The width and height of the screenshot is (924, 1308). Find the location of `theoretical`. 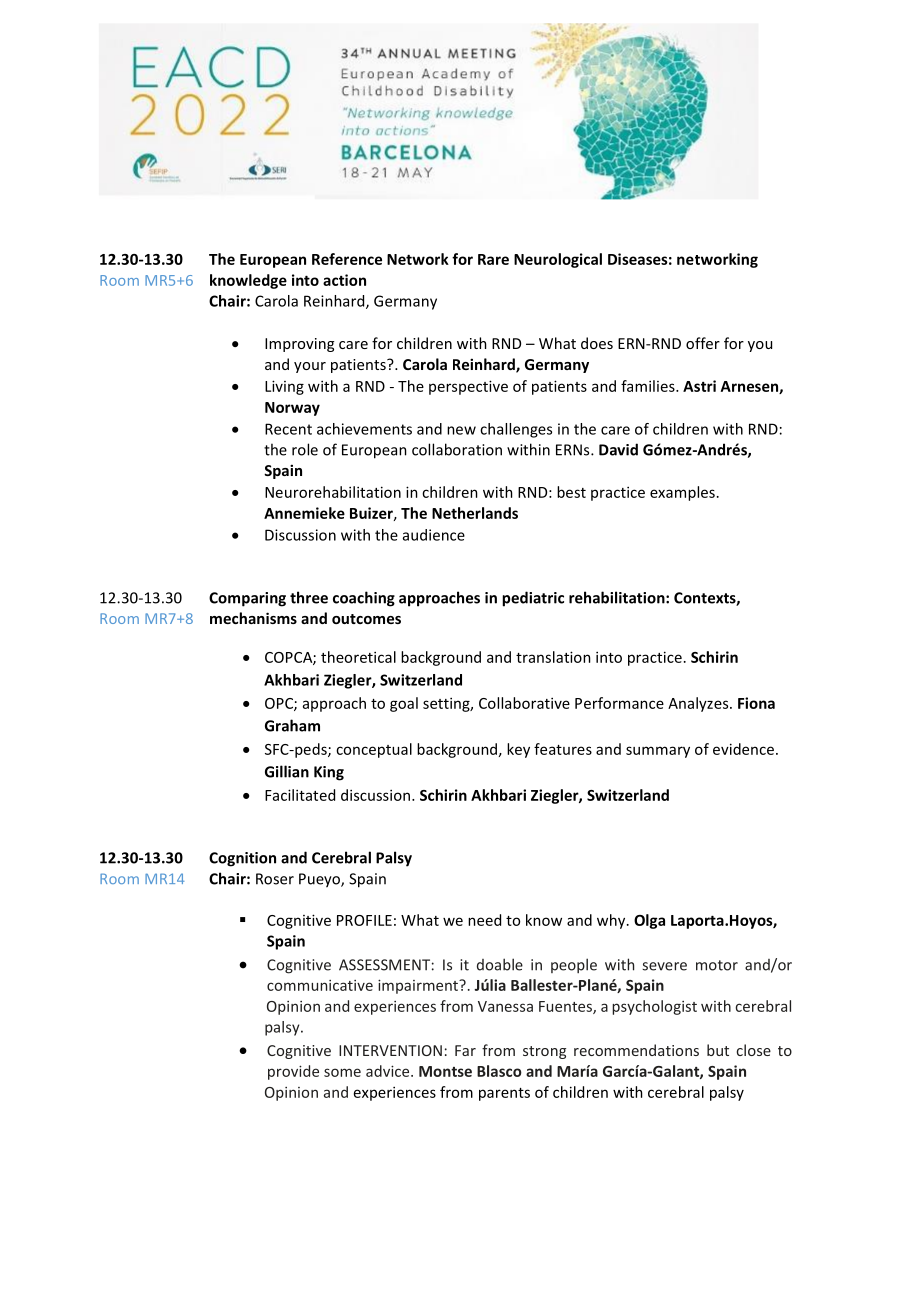

theoretical is located at coordinates (358, 657).
